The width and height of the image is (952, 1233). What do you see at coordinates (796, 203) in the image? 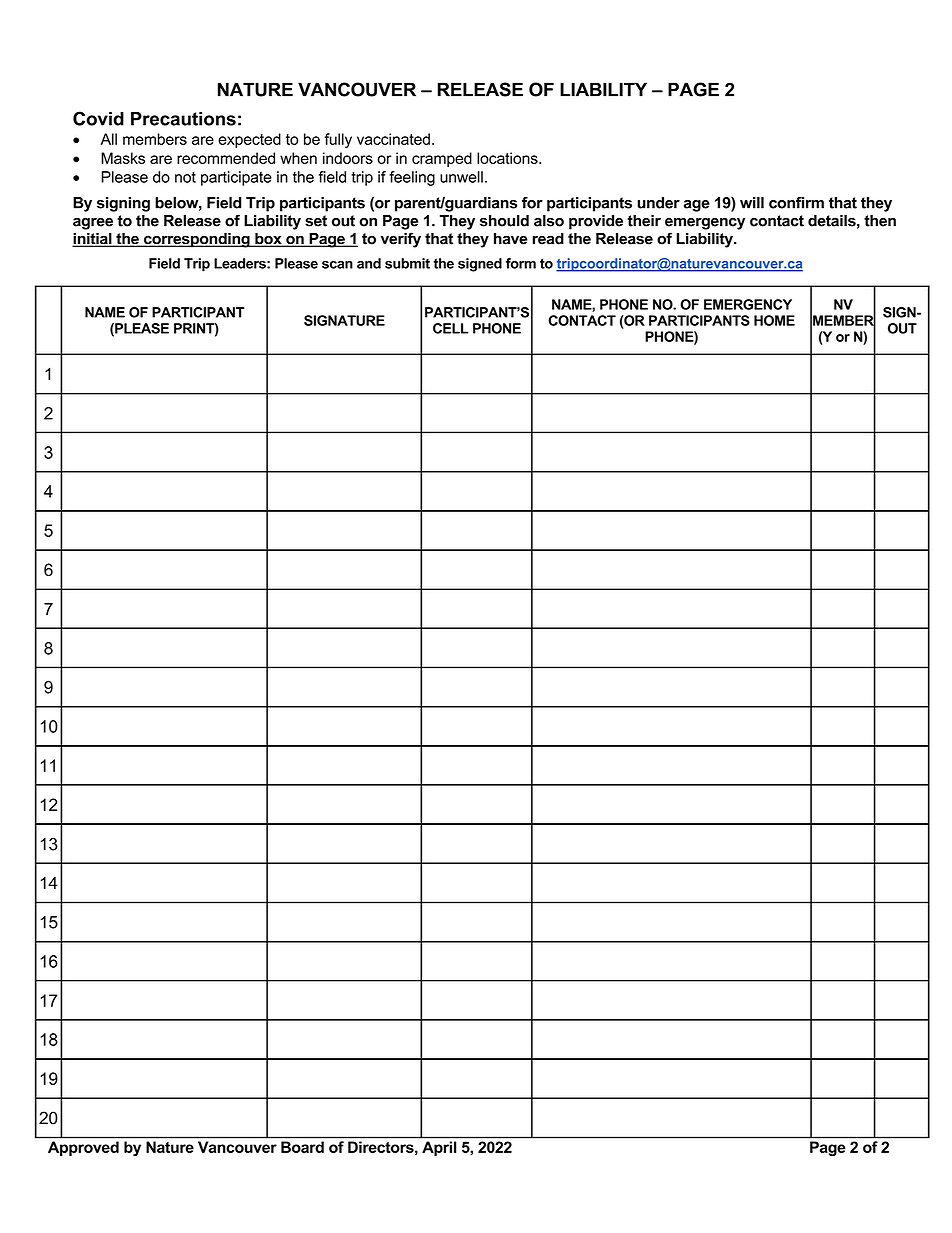
I see `confirm` at bounding box center [796, 203].
